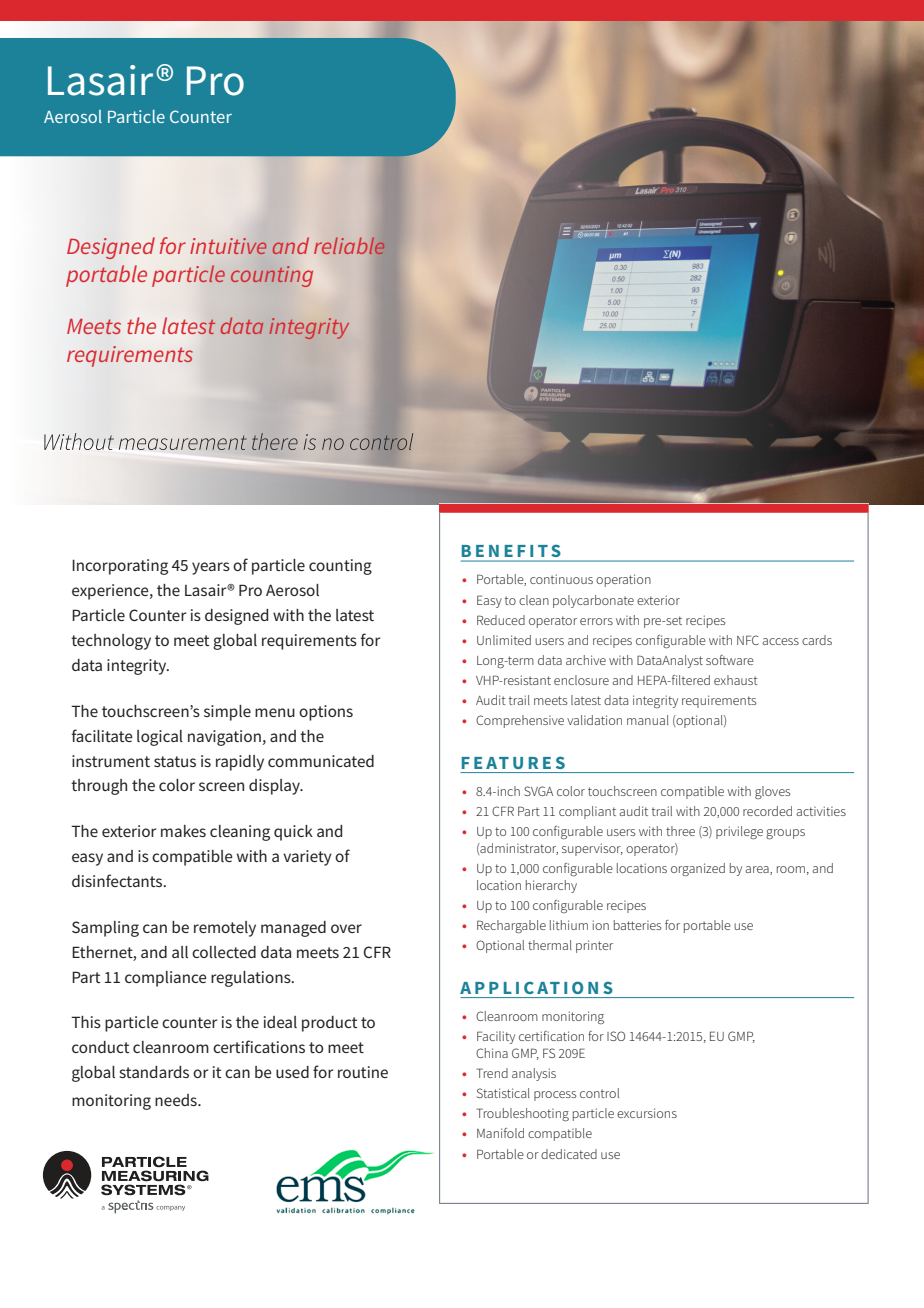  I want to click on intuitive, so click(228, 246).
